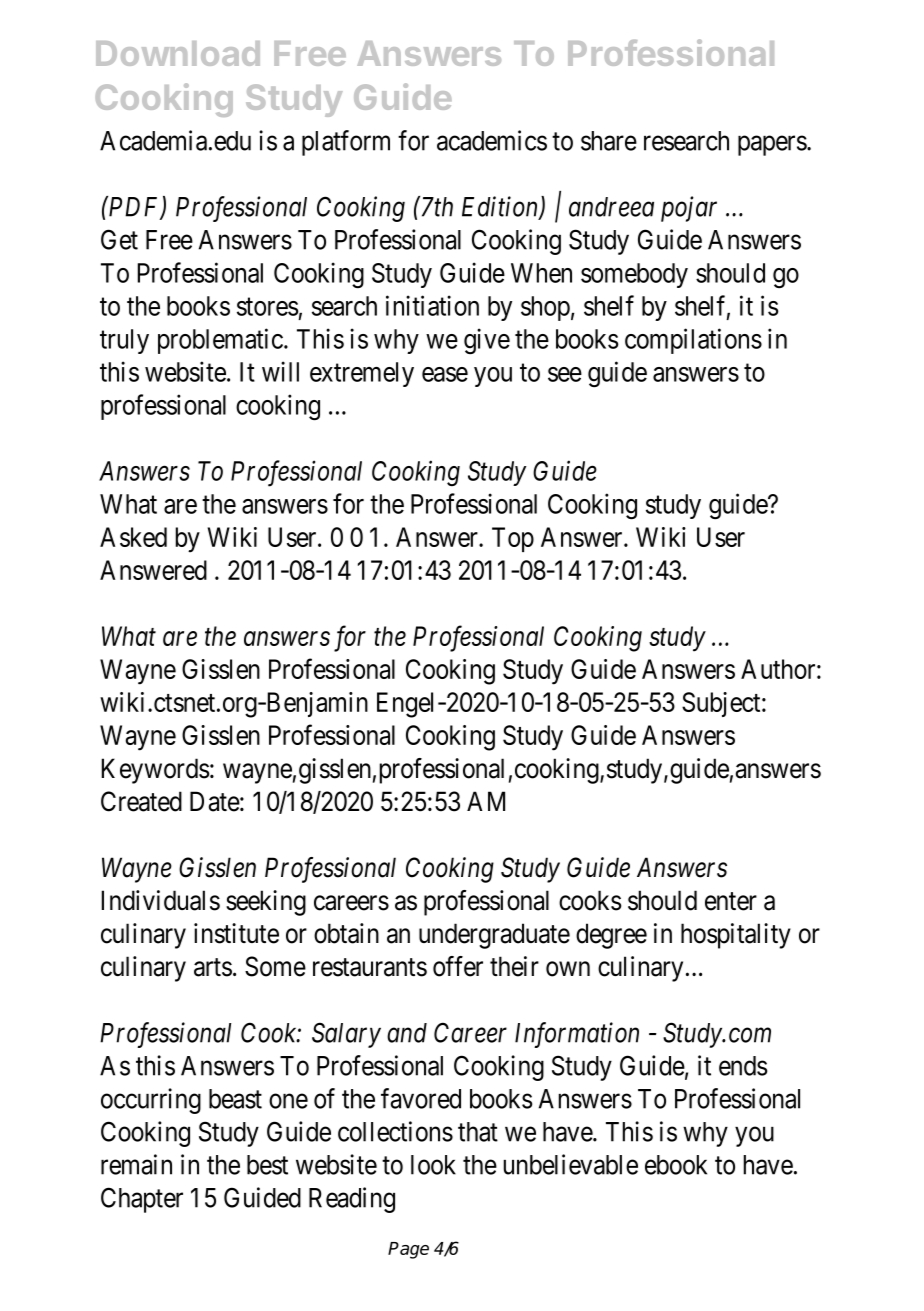  What do you see at coordinates (133, 537) in the document?
I see `Asked` at bounding box center [133, 537].
